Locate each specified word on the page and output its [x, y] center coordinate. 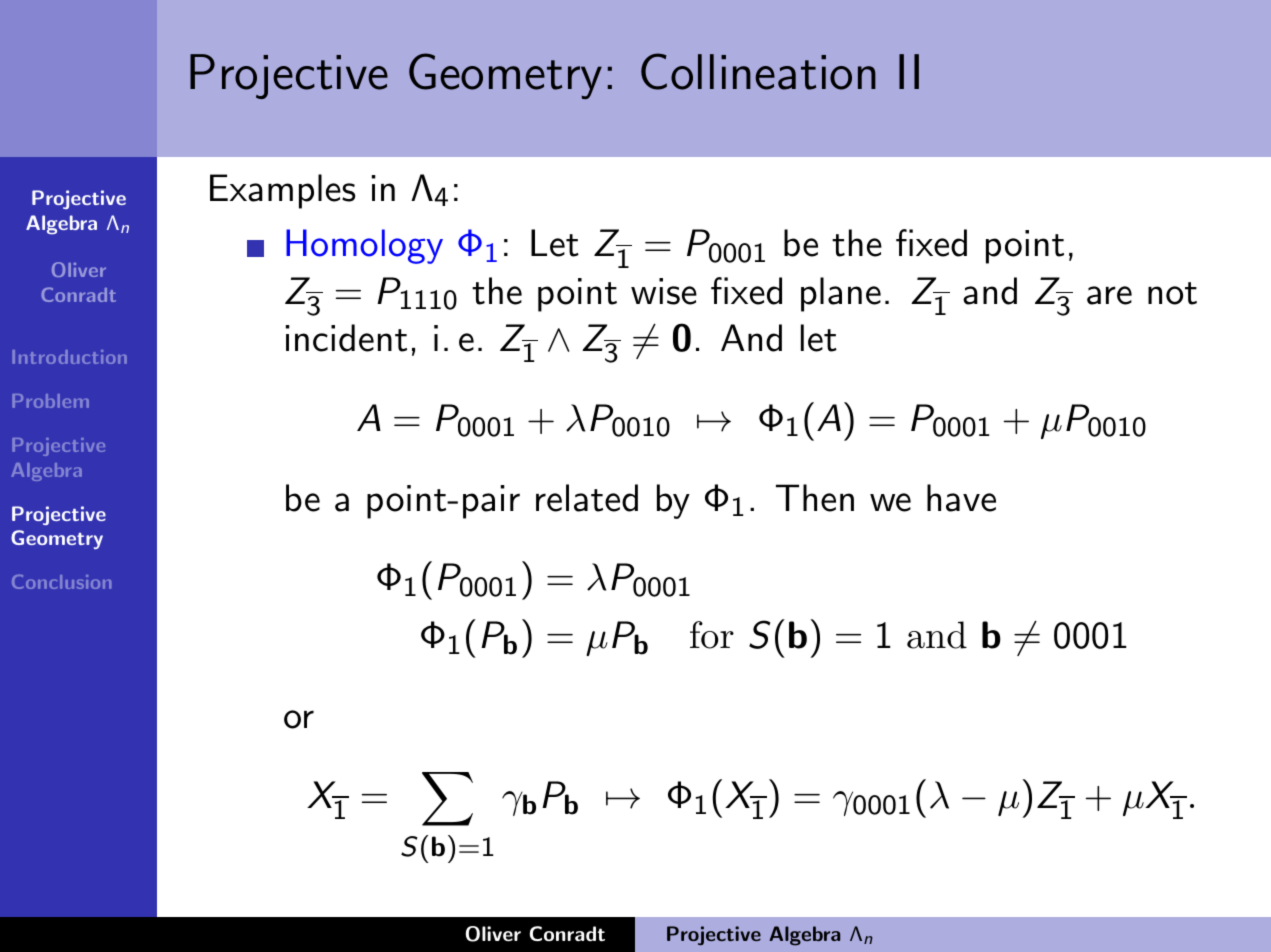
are [1109, 295]
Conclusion [61, 582]
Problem [50, 401]
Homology [364, 246]
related [587, 498]
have [961, 498]
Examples [282, 191]
